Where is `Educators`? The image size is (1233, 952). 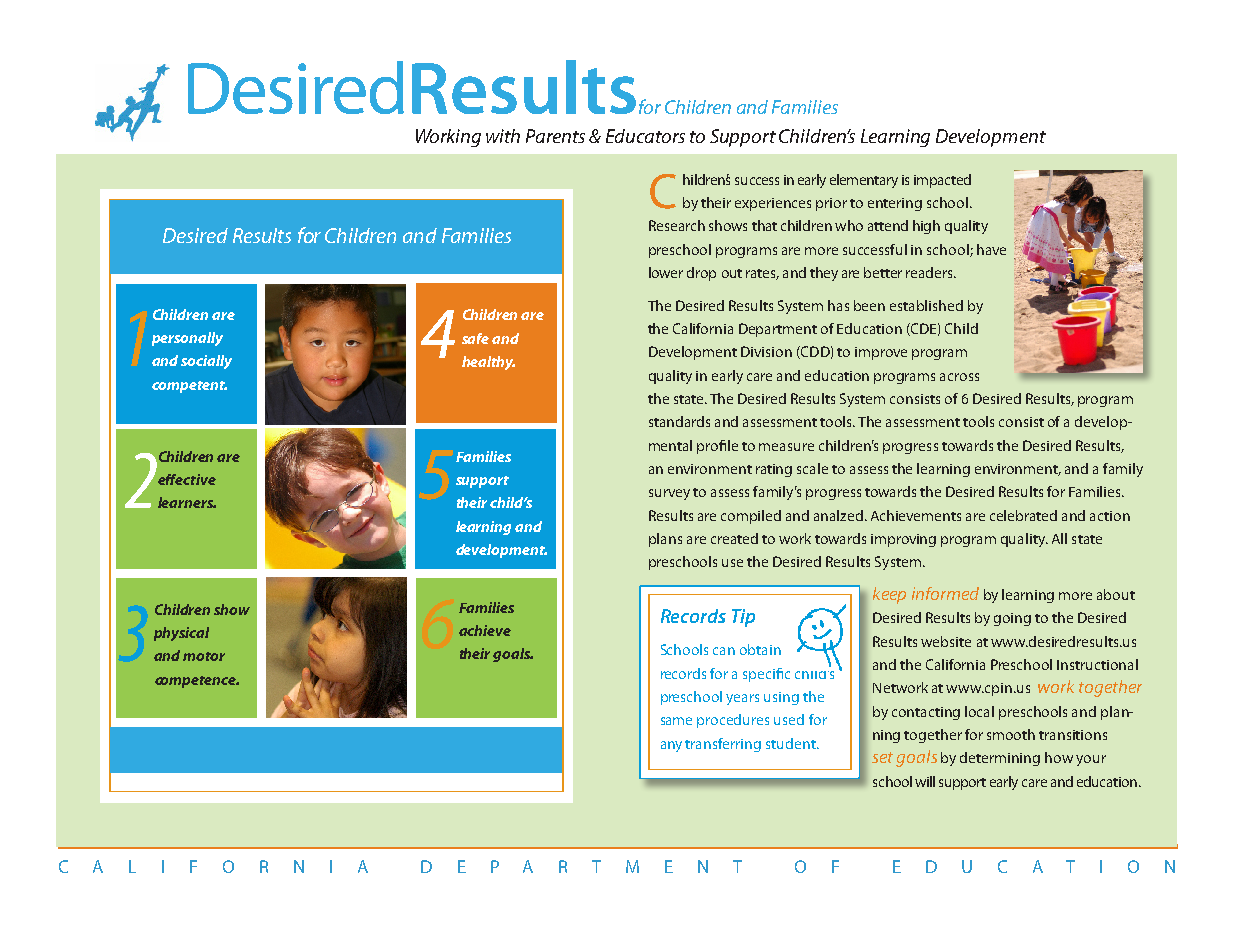
Educators is located at coordinates (645, 136).
